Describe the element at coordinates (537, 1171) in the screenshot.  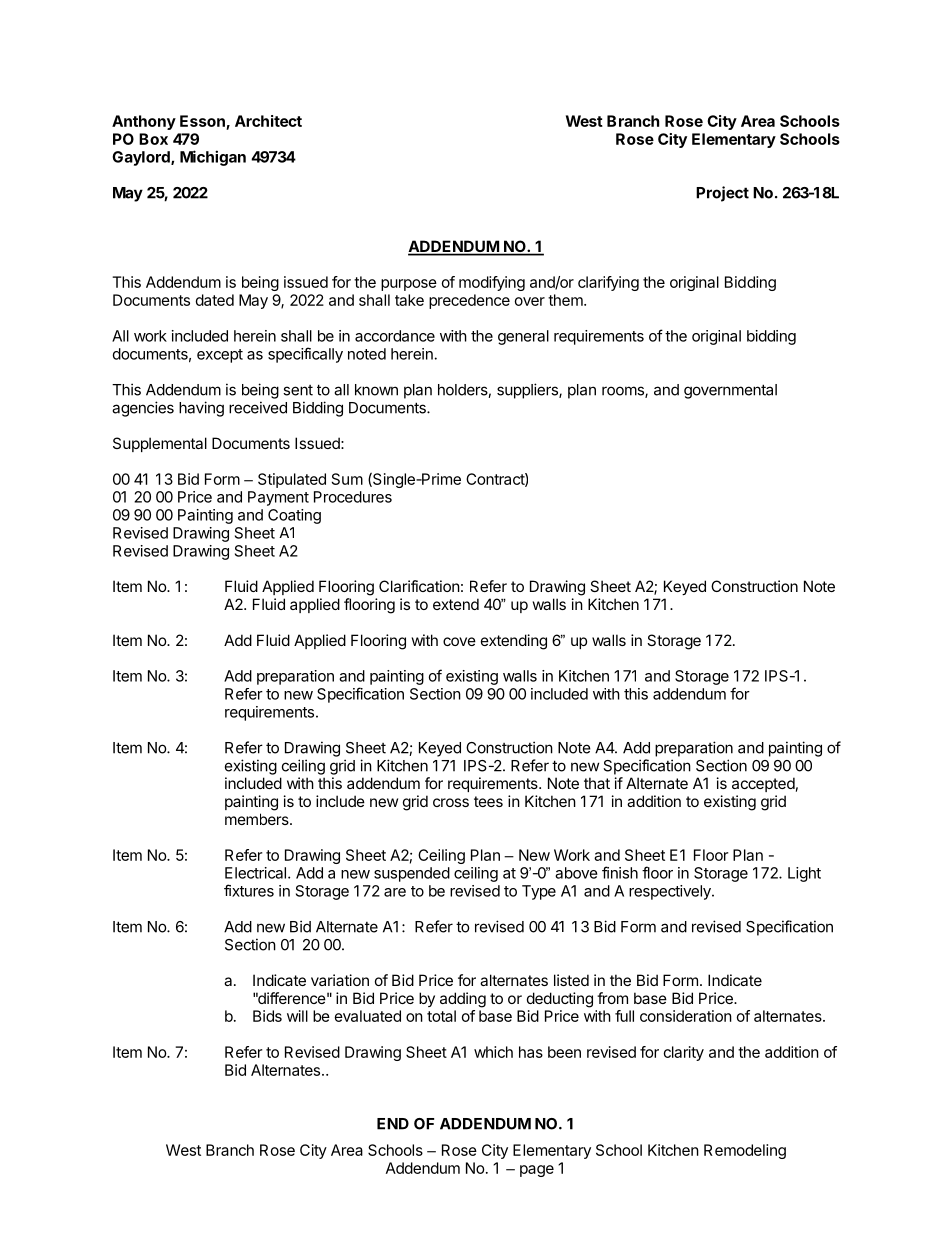
I see `page` at that location.
